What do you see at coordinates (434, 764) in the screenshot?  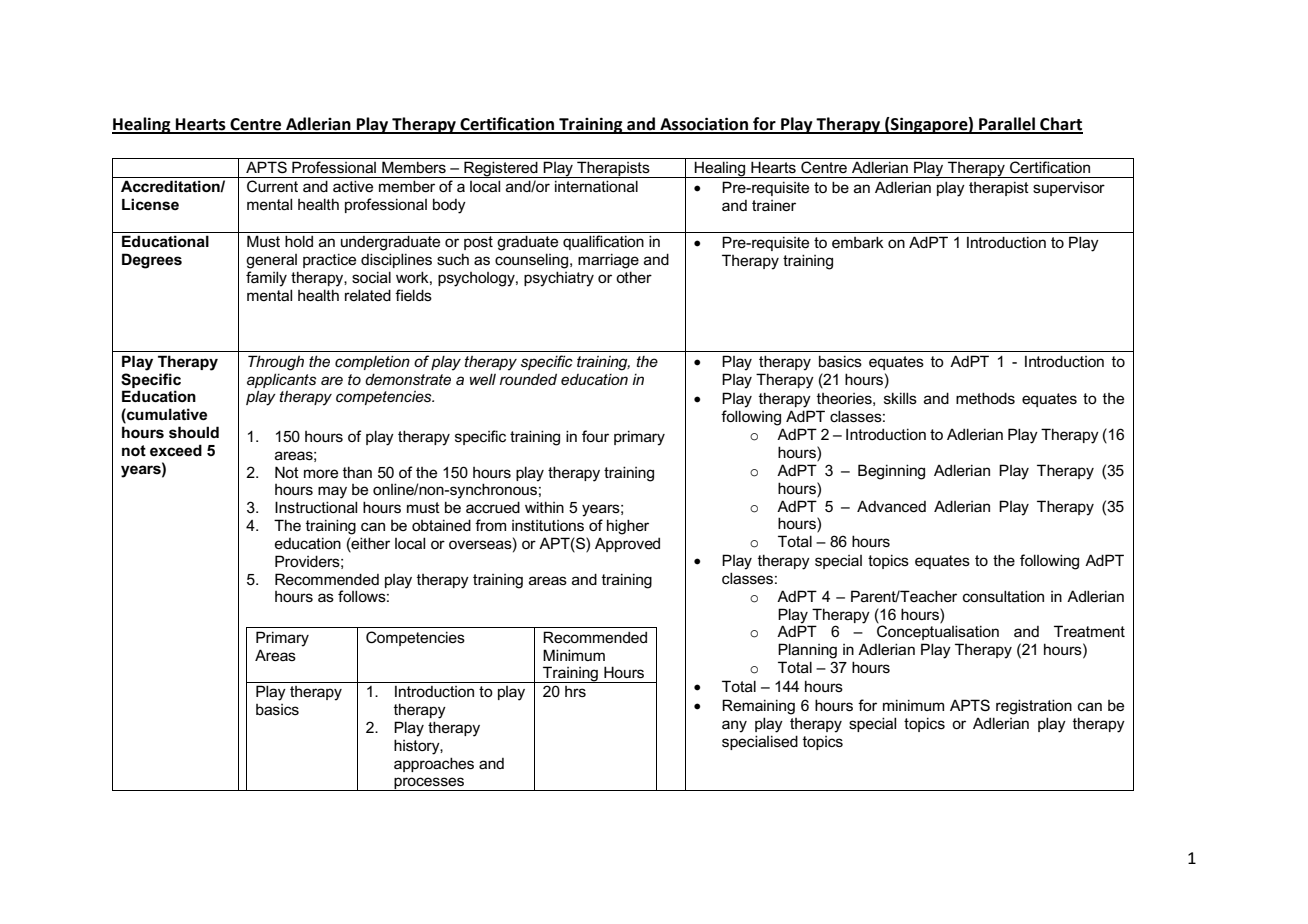 I see `approaches` at bounding box center [434, 764].
